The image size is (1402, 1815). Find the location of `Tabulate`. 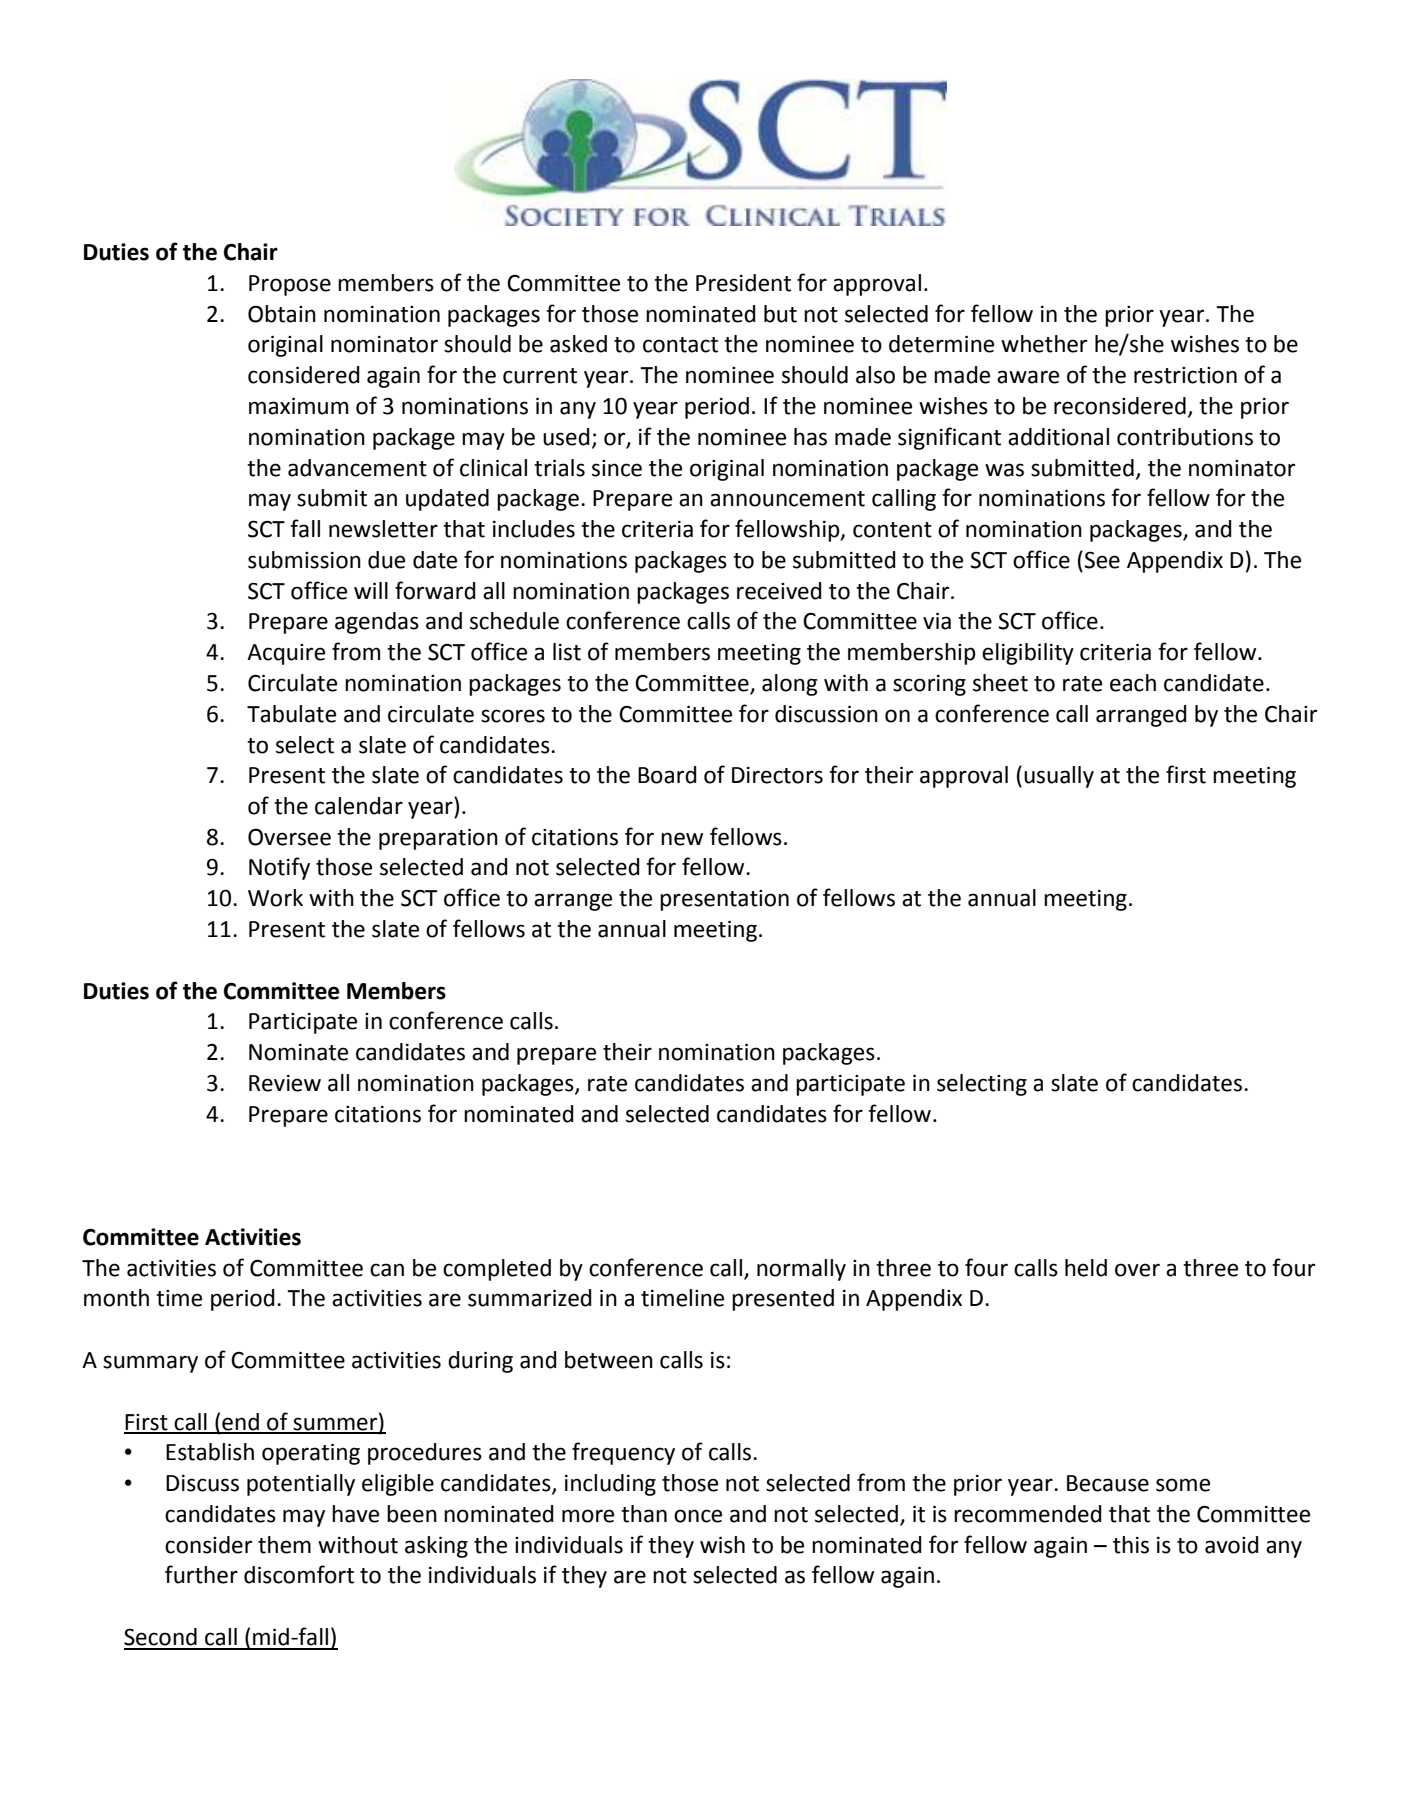

Tabulate is located at coordinates (291, 714).
